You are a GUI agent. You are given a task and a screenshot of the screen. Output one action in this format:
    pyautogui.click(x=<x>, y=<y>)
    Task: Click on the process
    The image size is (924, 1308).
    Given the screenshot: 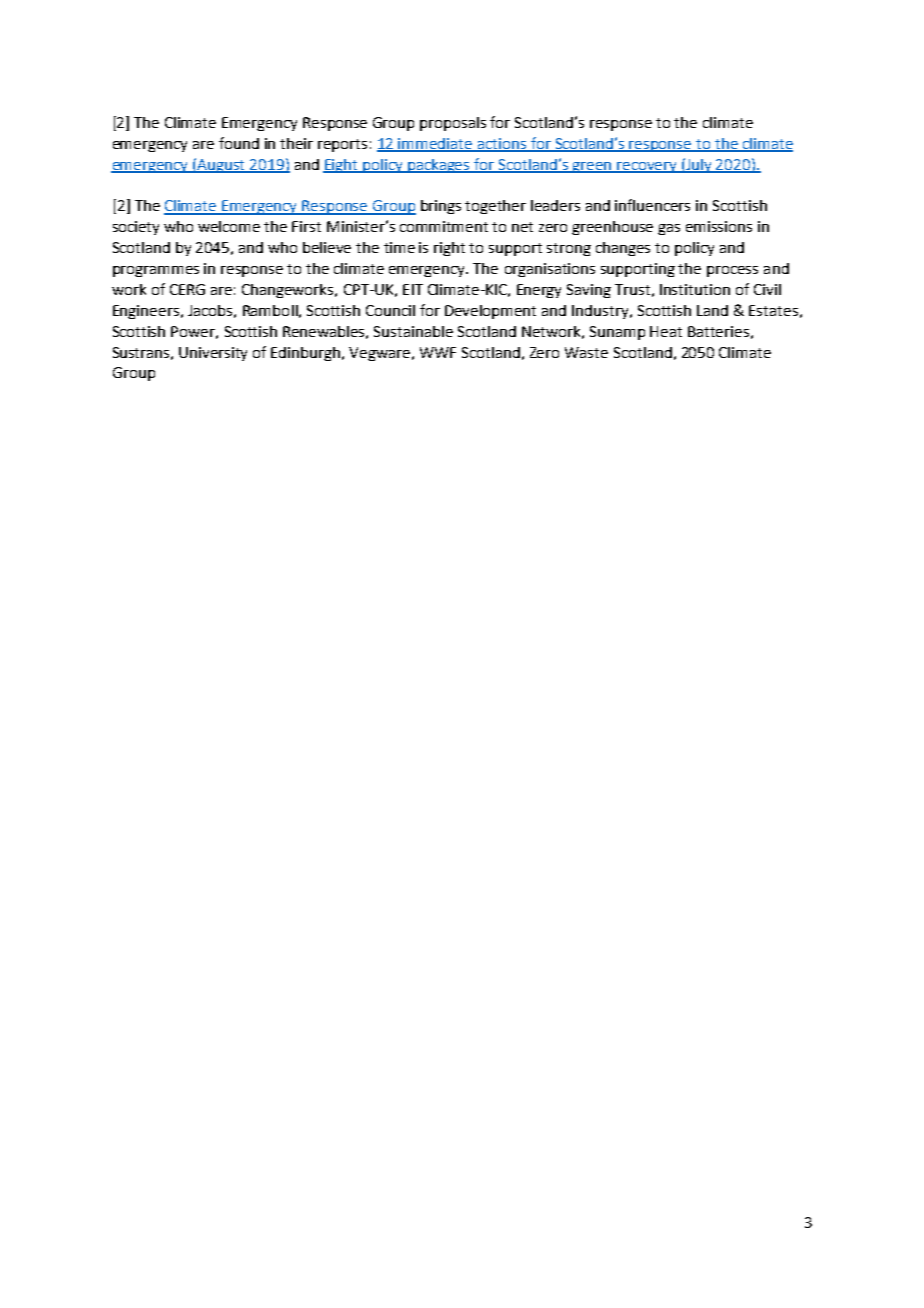 What is the action you would take?
    pyautogui.click(x=732, y=271)
